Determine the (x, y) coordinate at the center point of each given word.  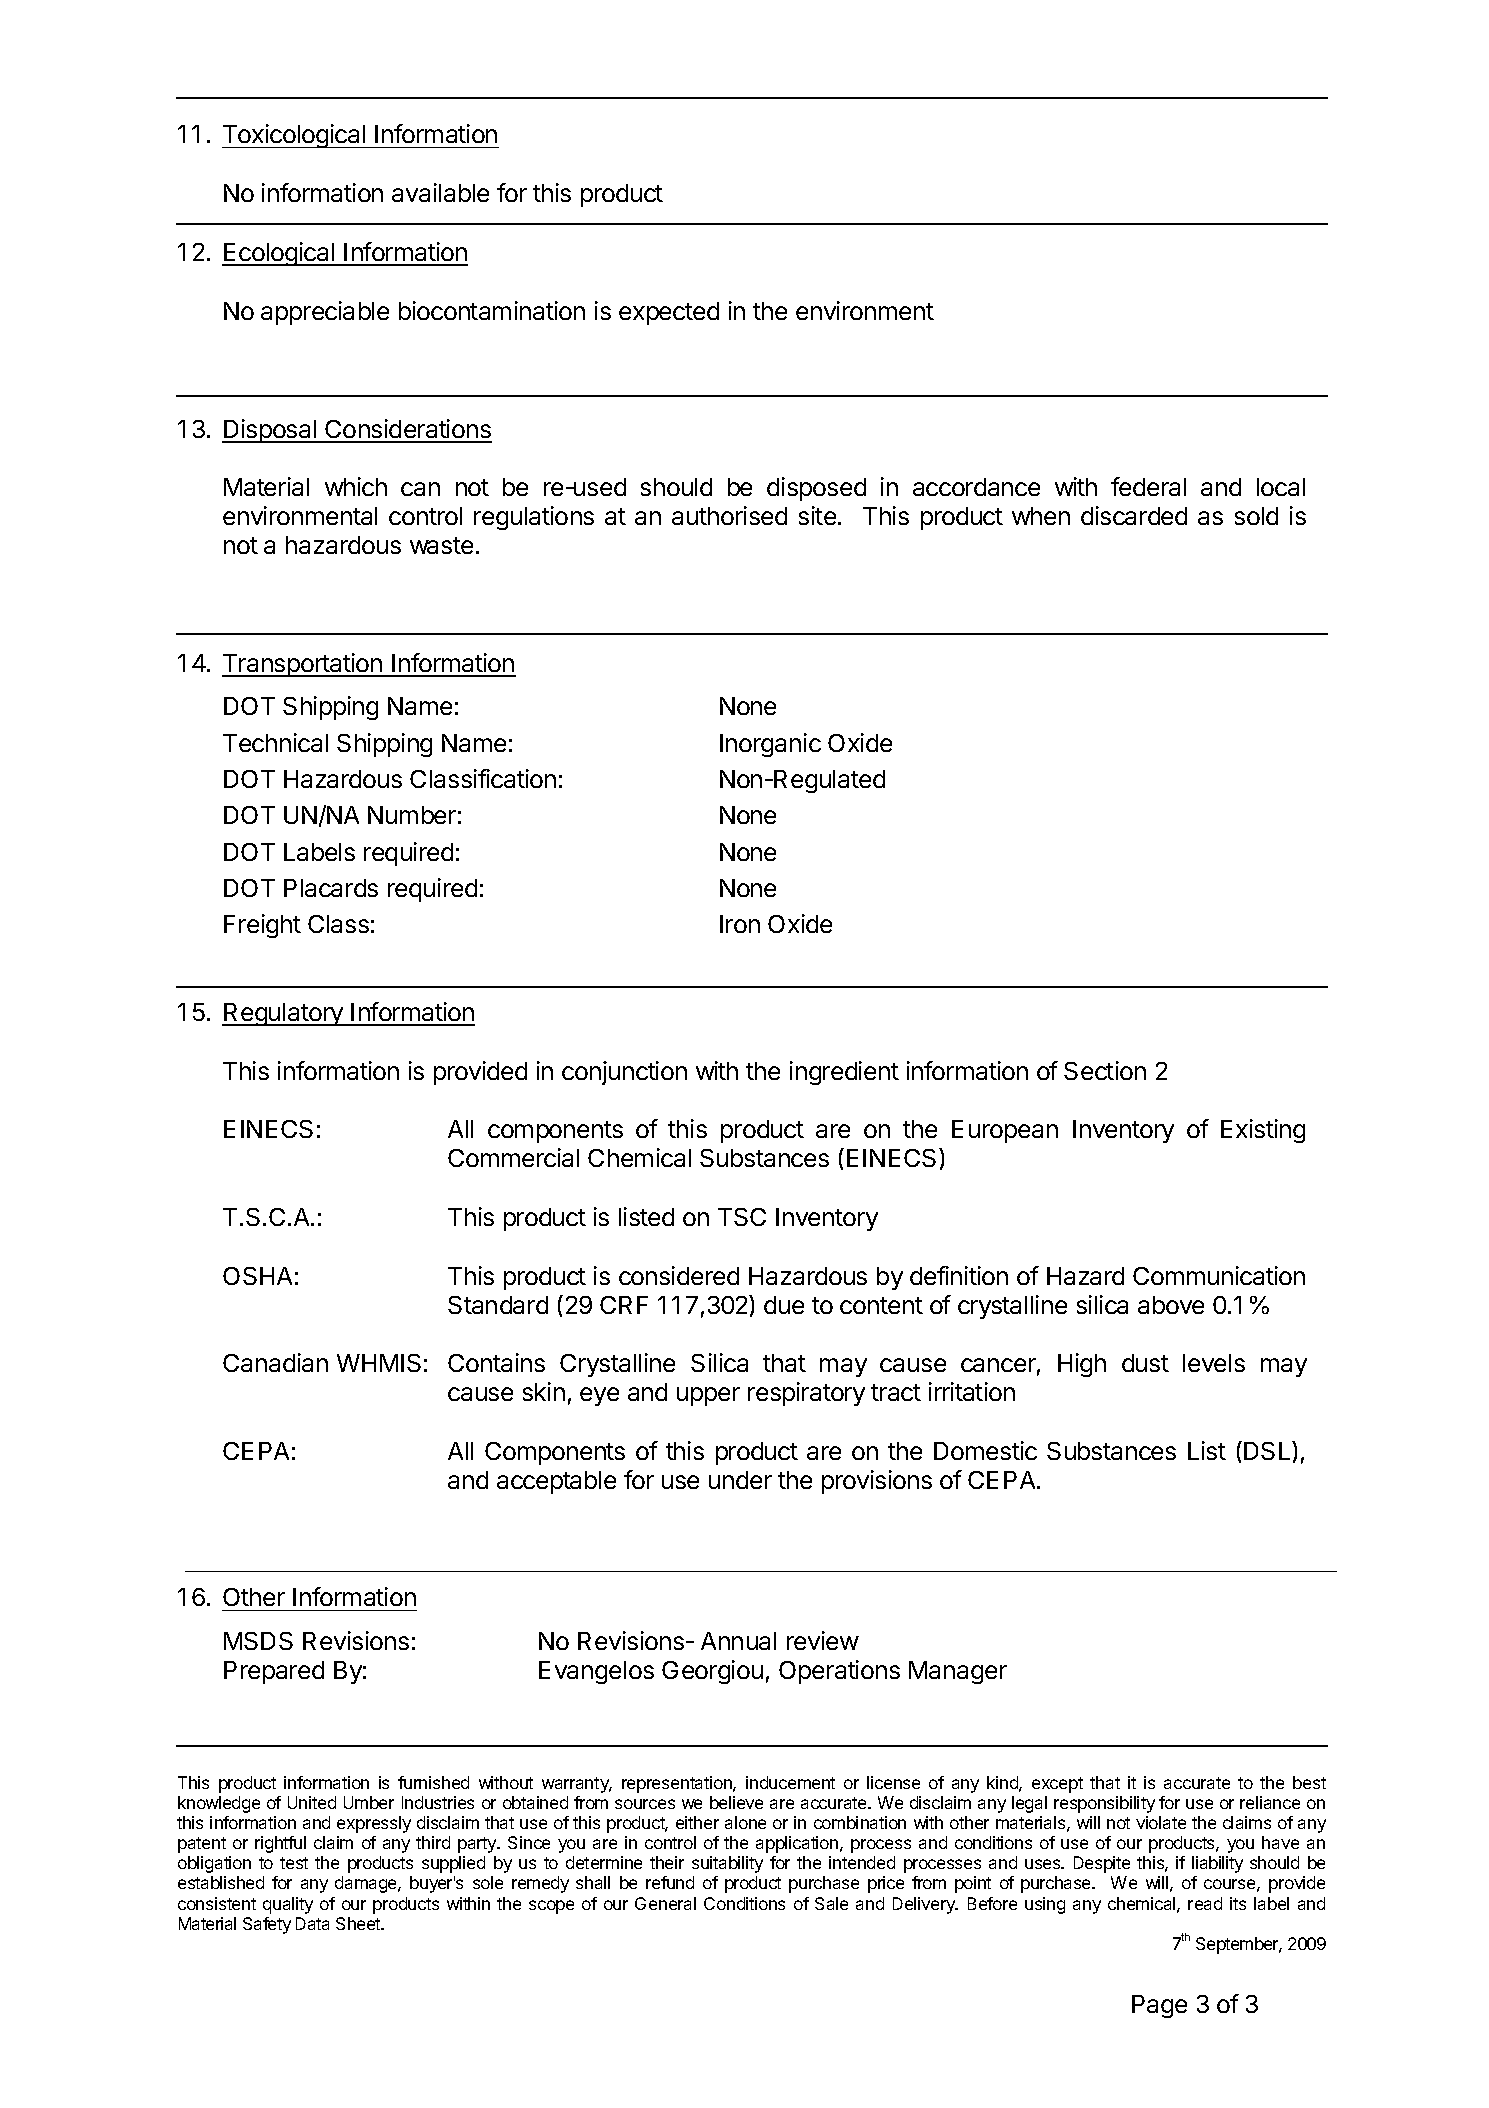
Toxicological (295, 136)
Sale (831, 1903)
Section (1105, 1070)
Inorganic (770, 745)
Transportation (303, 665)
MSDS (258, 1641)
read (1205, 1903)
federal (1148, 486)
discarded (1134, 515)
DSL (1268, 1450)
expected (669, 313)
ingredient (844, 1073)
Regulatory (284, 1014)
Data (312, 1923)
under (740, 1480)
